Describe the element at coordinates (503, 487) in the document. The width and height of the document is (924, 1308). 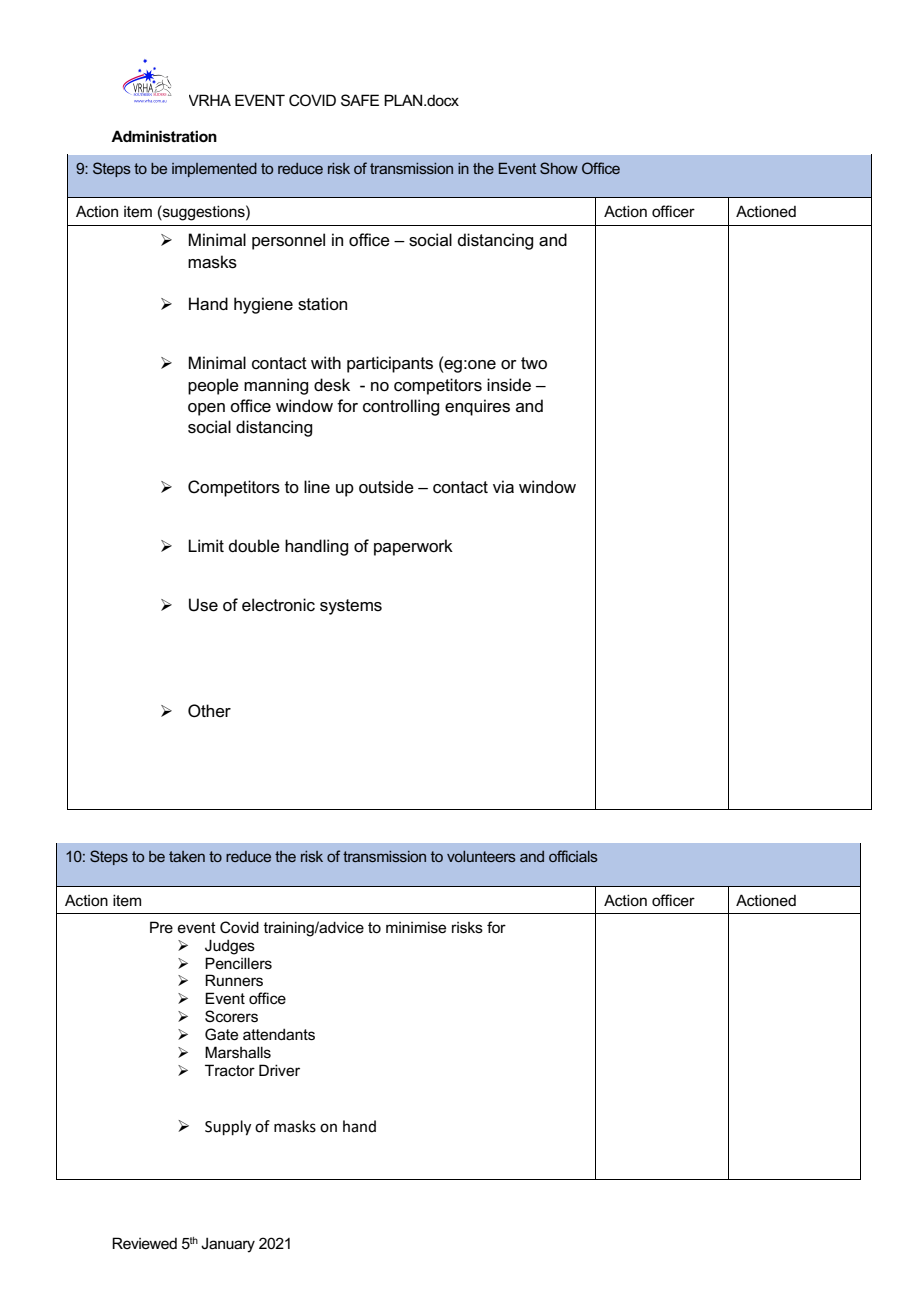
I see `via` at that location.
